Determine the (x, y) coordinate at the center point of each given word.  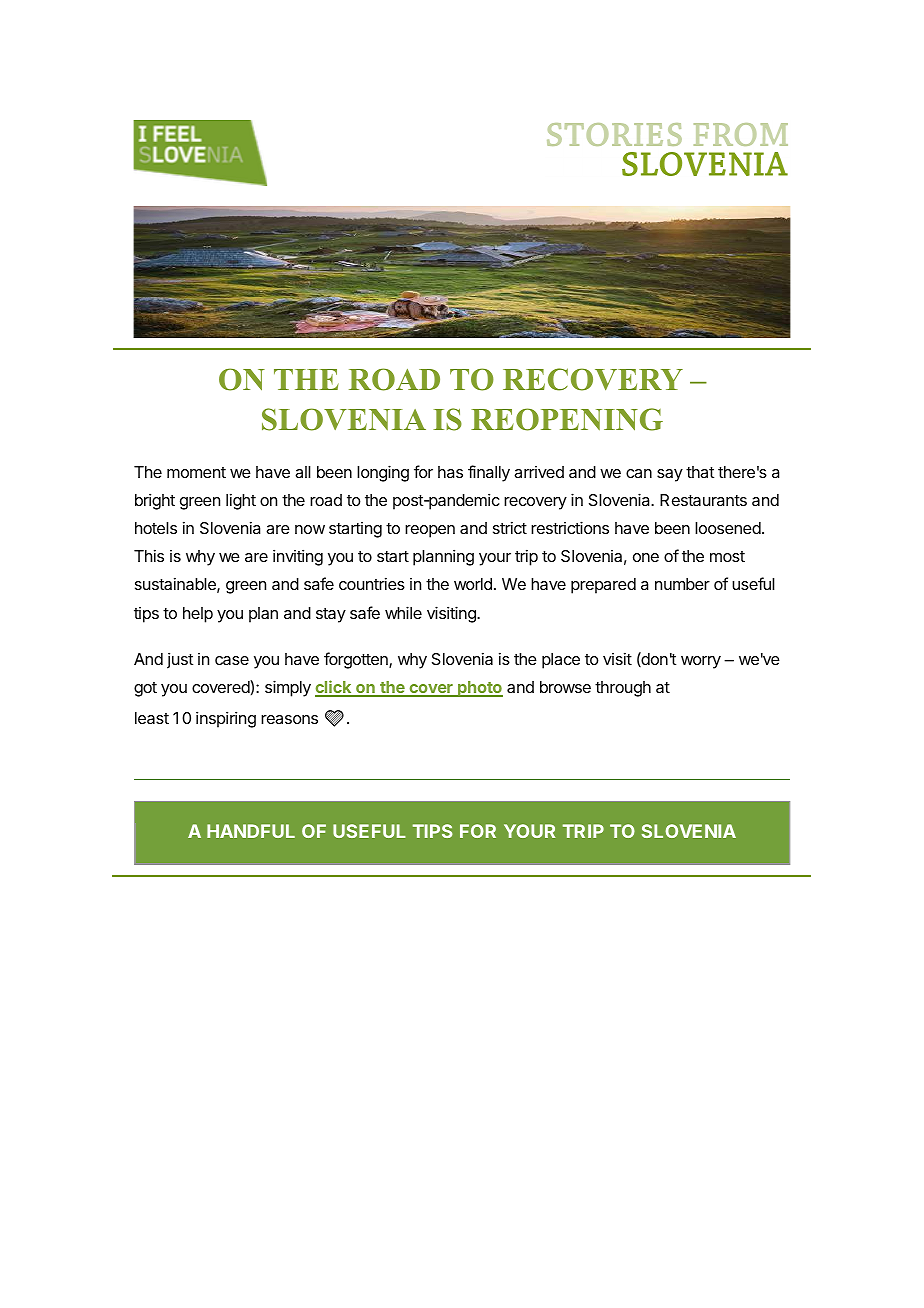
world (473, 584)
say (670, 475)
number (682, 584)
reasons (289, 719)
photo (479, 689)
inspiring (226, 719)
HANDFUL (251, 831)
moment (196, 472)
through (623, 689)
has (450, 472)
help (198, 615)
